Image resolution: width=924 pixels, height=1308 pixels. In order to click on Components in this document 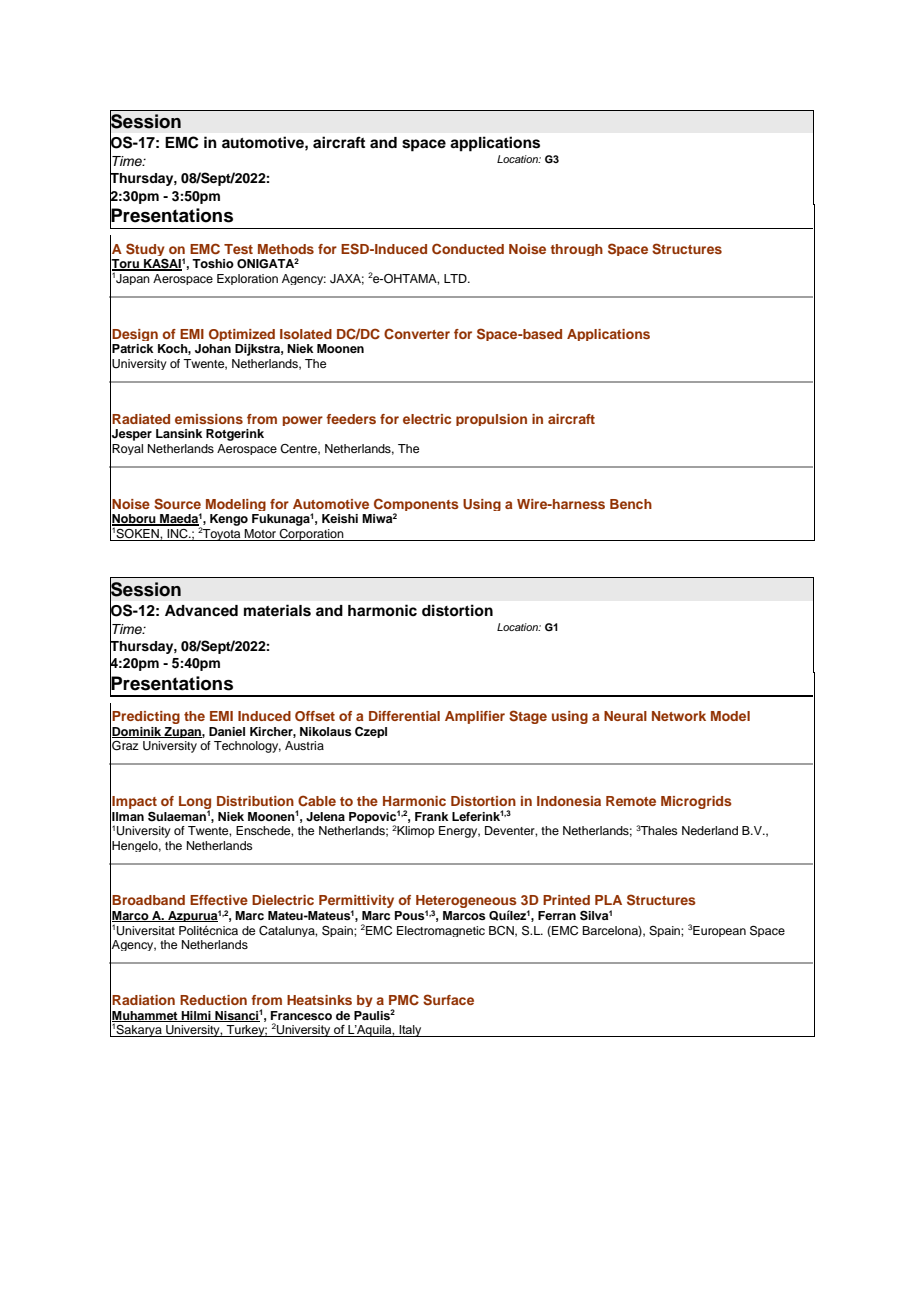, I will do `click(416, 506)`.
